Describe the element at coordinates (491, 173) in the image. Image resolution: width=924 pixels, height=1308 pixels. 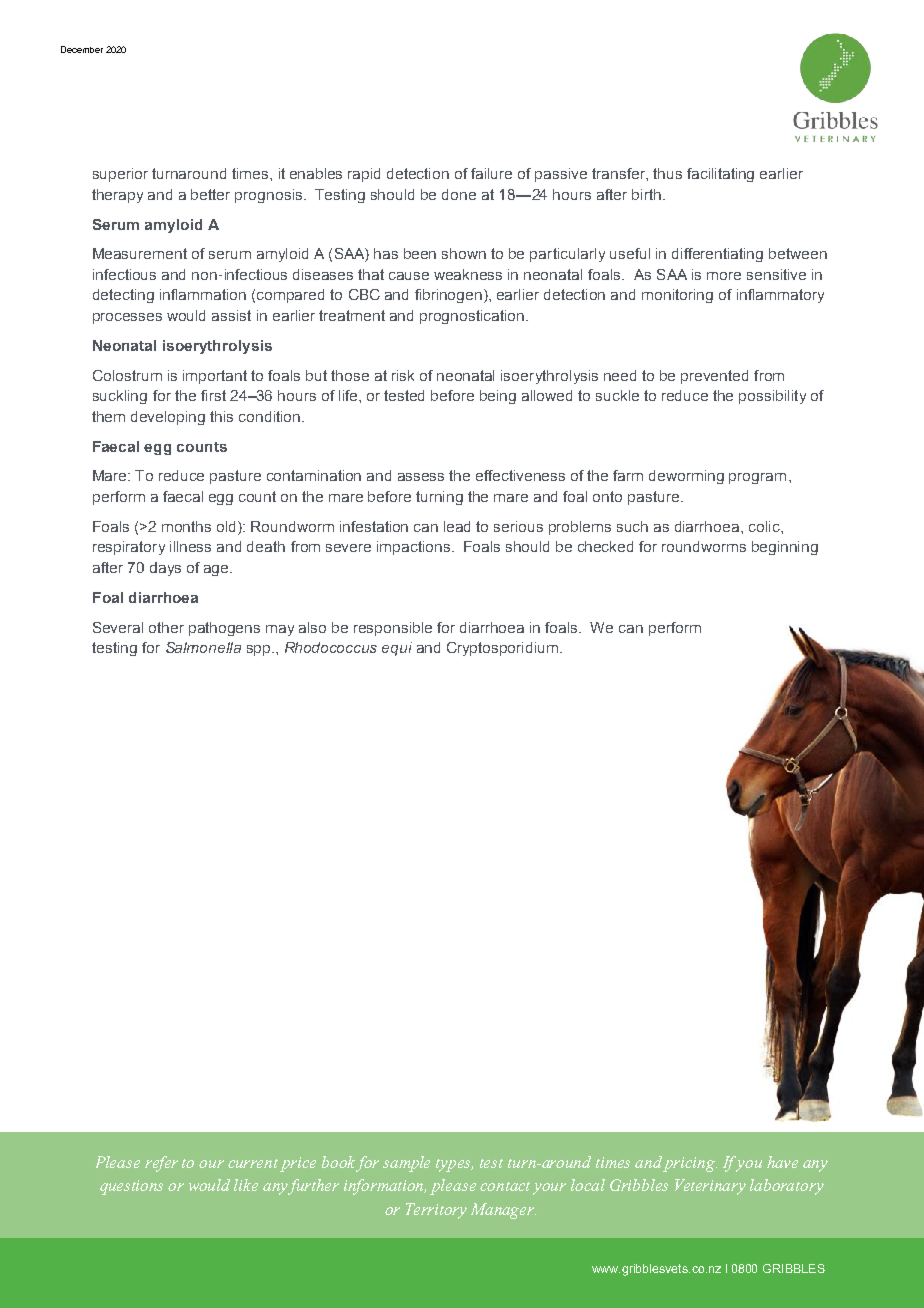
I see `failure` at that location.
